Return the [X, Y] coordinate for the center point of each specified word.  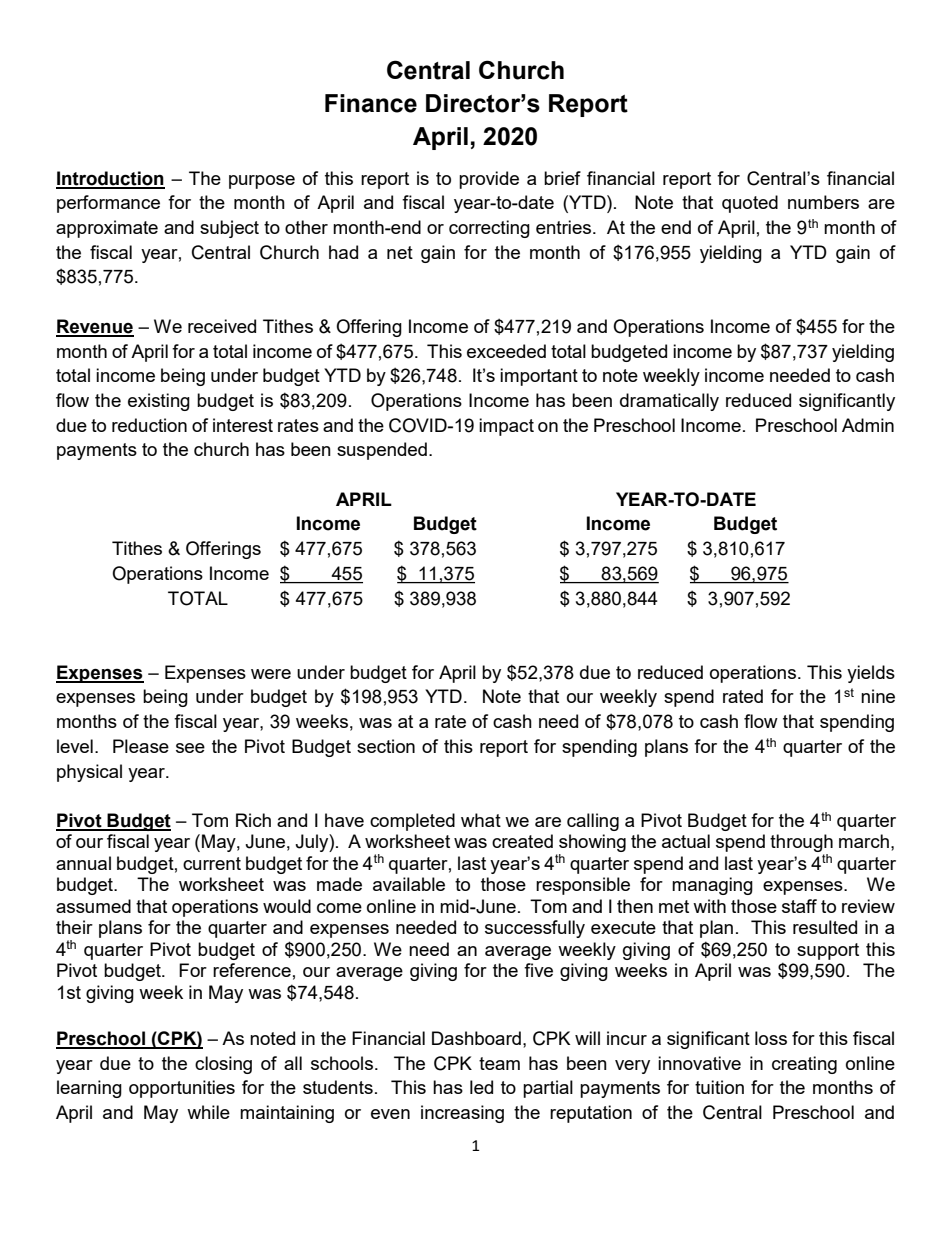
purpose [262, 182]
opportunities [182, 1089]
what [481, 820]
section [386, 746]
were [271, 674]
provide [489, 180]
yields [871, 674]
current [212, 863]
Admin [868, 425]
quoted [750, 204]
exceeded [506, 351]
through [801, 844]
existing [159, 402]
